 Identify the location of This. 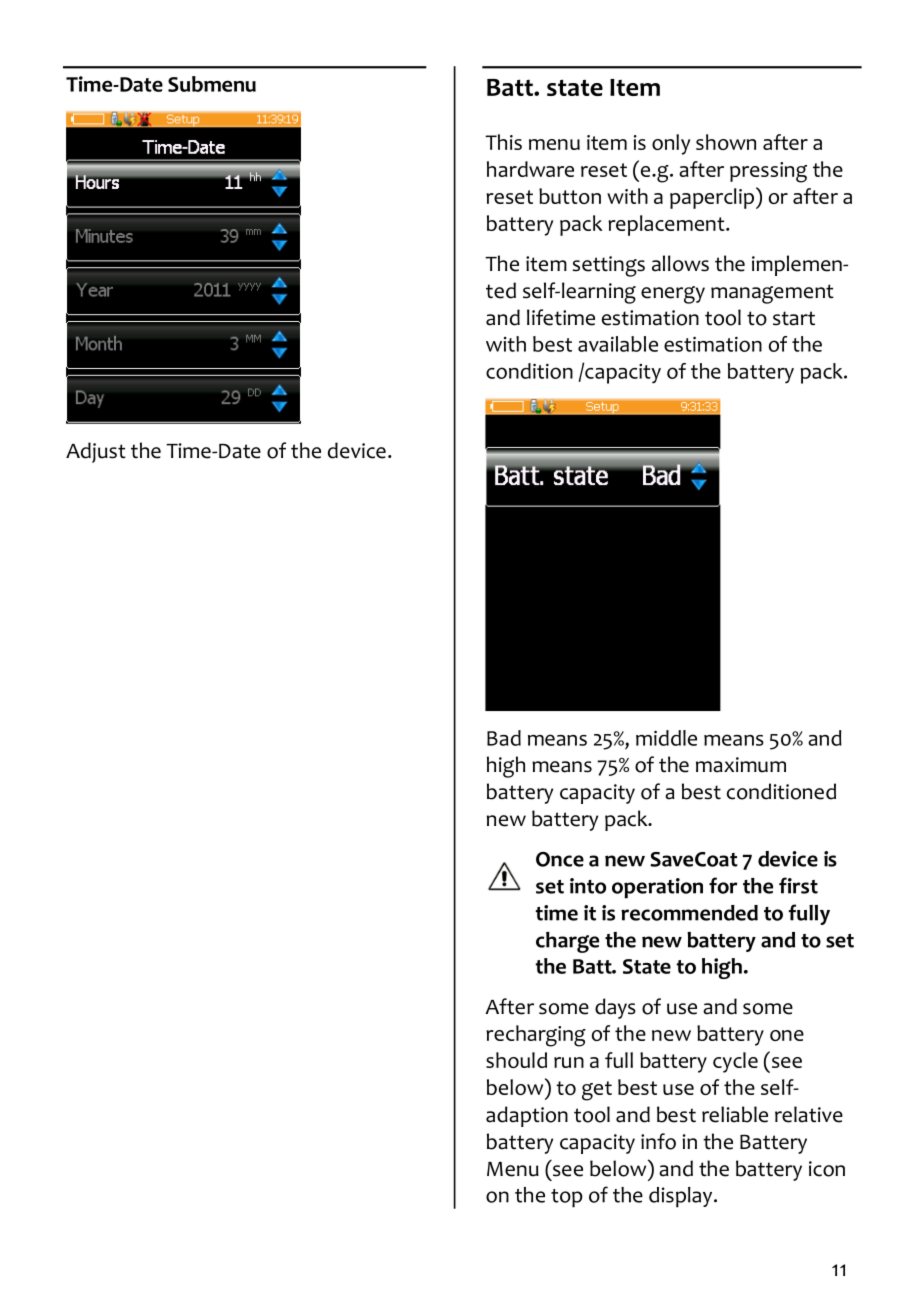
(503, 142).
